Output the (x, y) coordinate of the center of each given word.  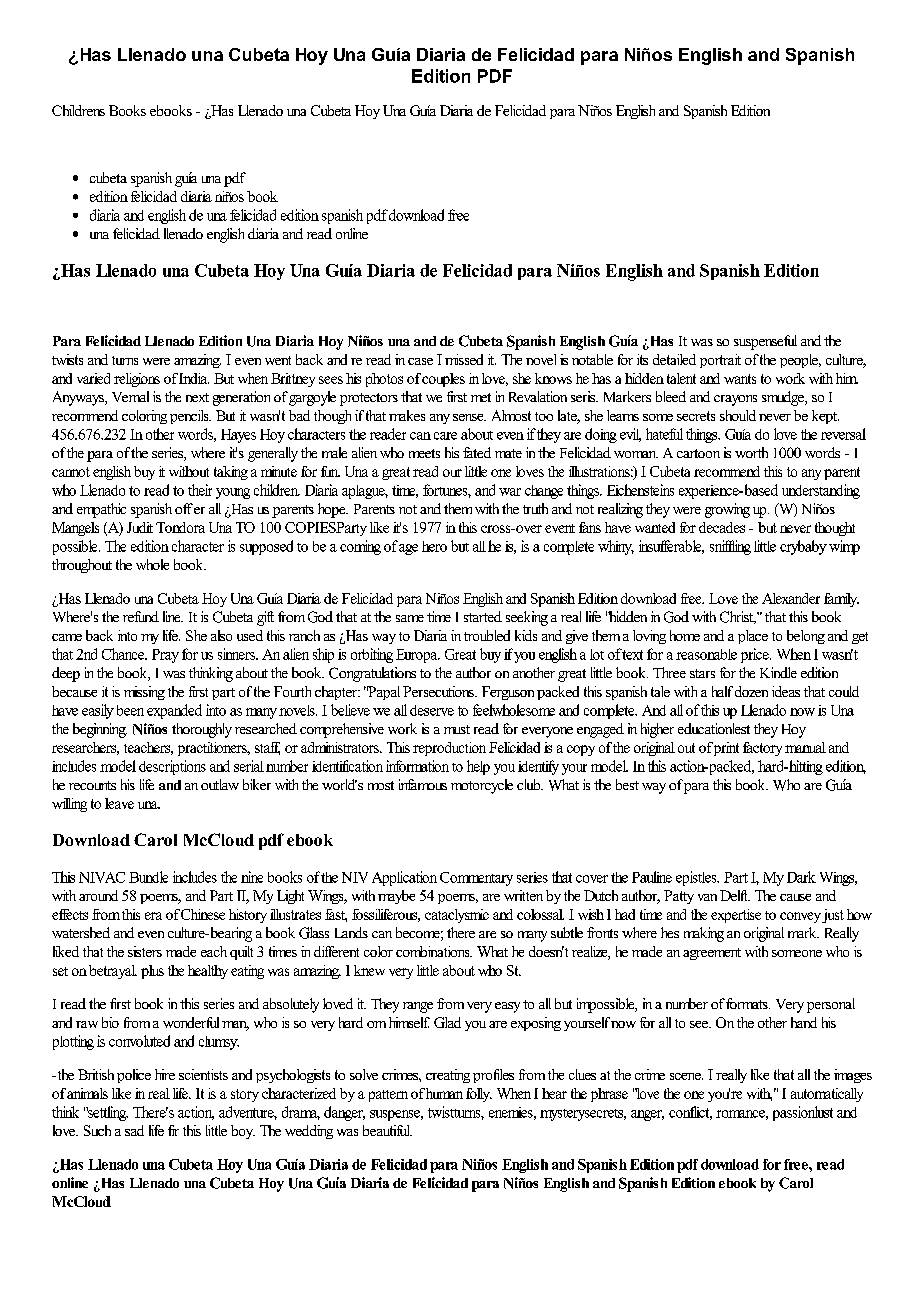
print (726, 749)
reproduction (449, 749)
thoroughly (202, 730)
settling (107, 1113)
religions (137, 380)
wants (740, 379)
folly (479, 1095)
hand (804, 1022)
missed (464, 359)
